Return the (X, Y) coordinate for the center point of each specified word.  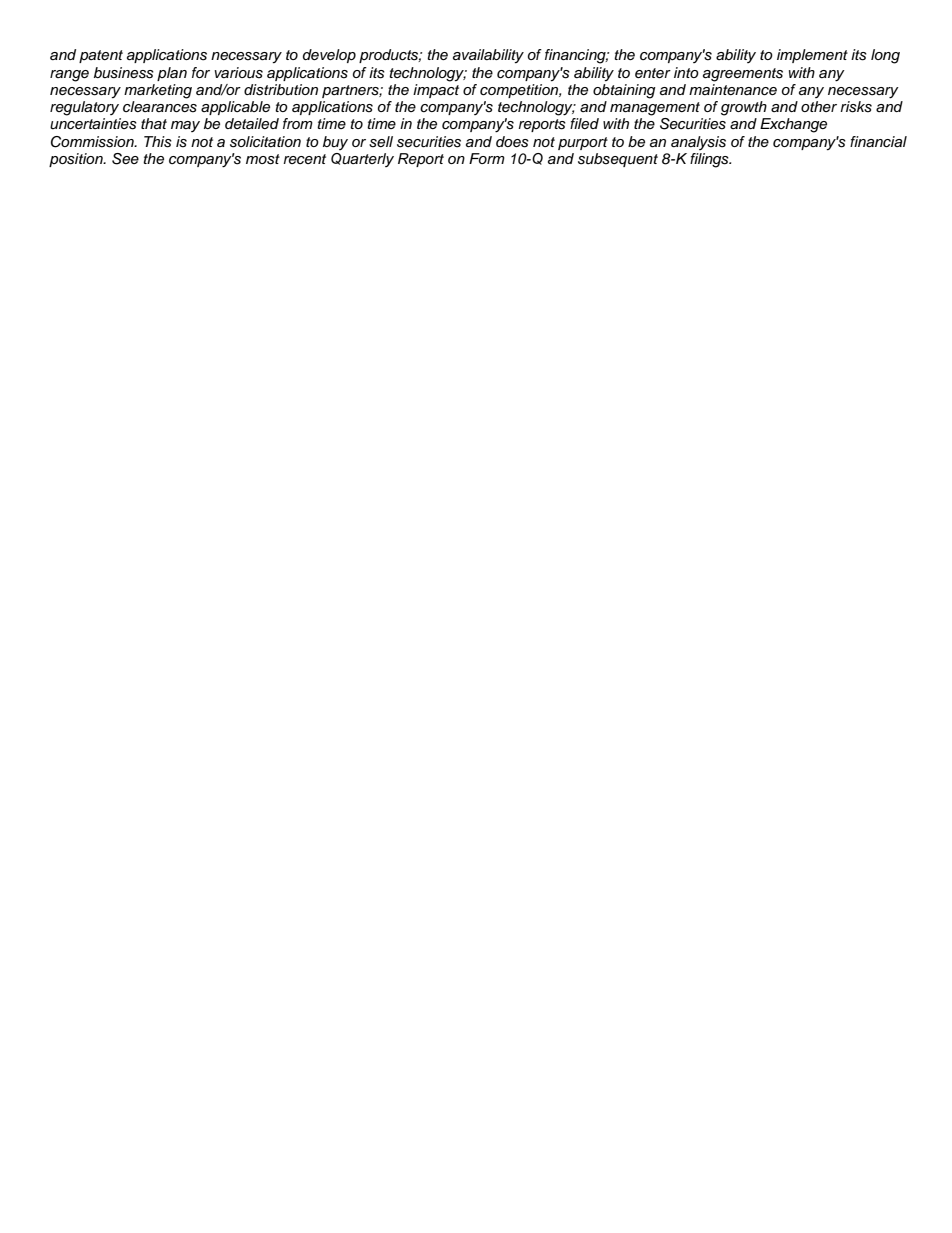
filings (710, 160)
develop (329, 56)
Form (487, 158)
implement (812, 56)
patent (101, 56)
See (125, 159)
